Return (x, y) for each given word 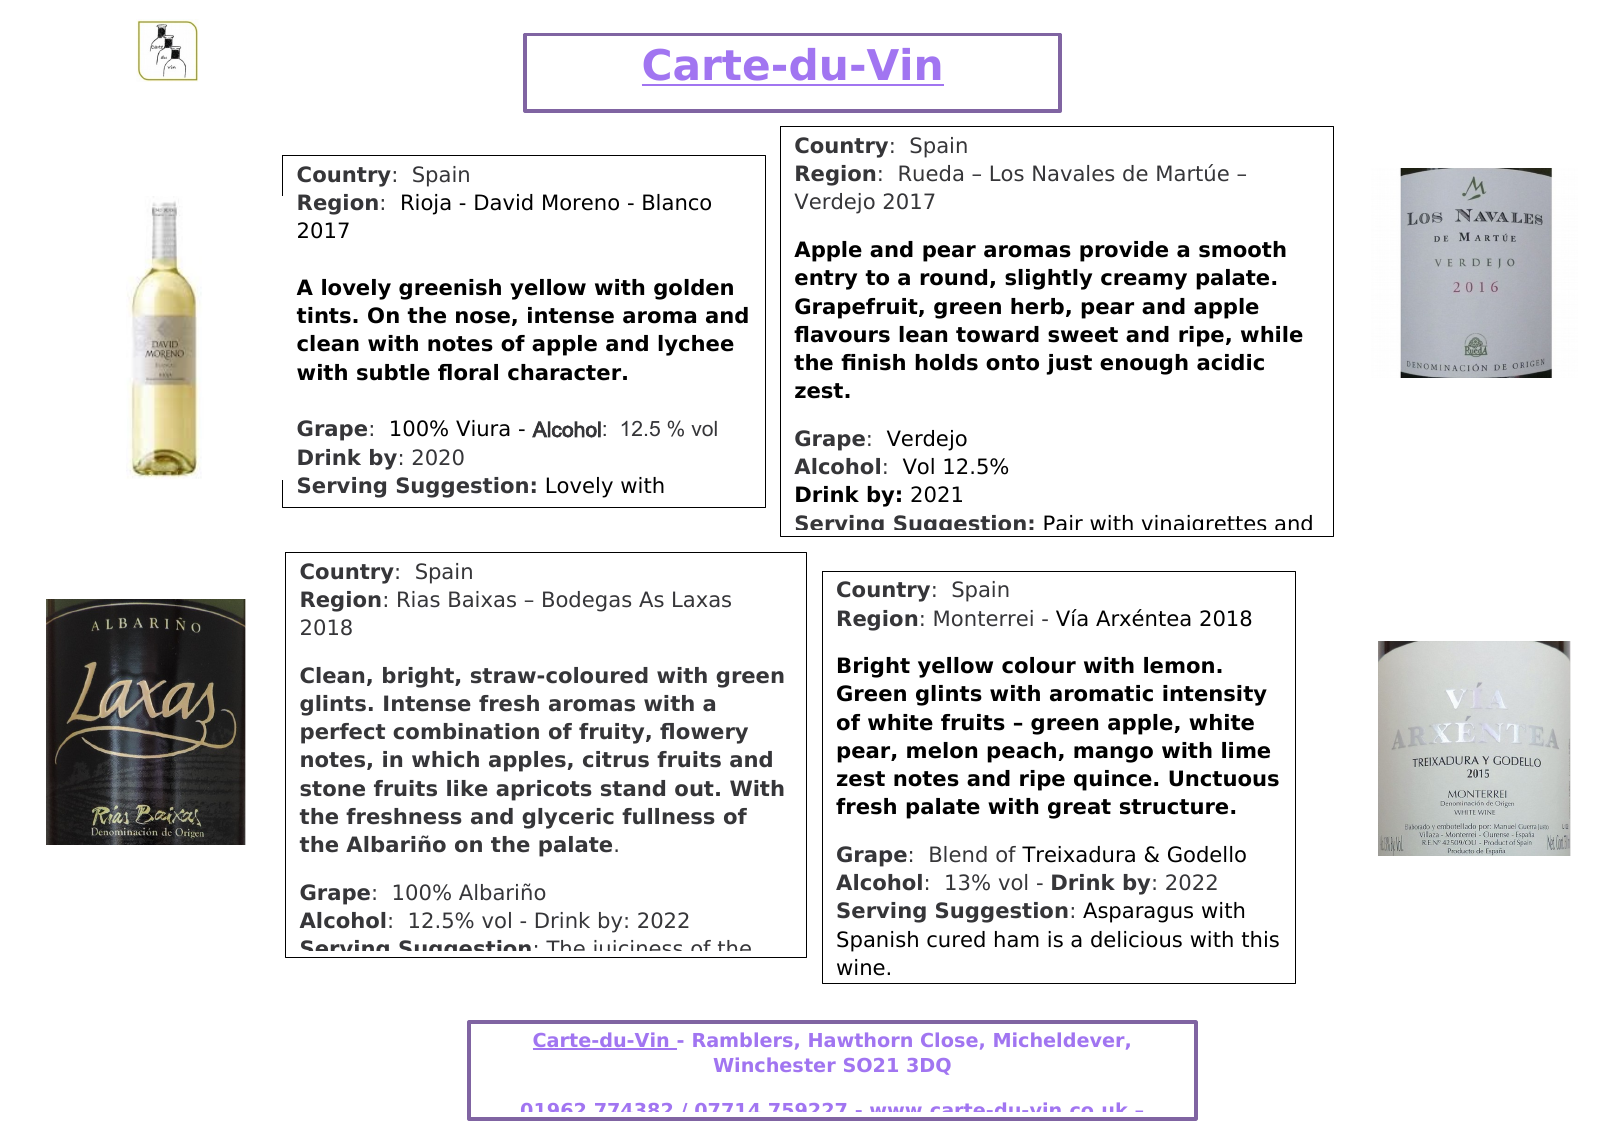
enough (1144, 364)
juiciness (637, 949)
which (445, 759)
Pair (1063, 522)
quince (1113, 780)
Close (949, 1039)
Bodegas (587, 601)
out (694, 789)
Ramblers (742, 1039)
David (504, 202)
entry (826, 280)
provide (1124, 251)
